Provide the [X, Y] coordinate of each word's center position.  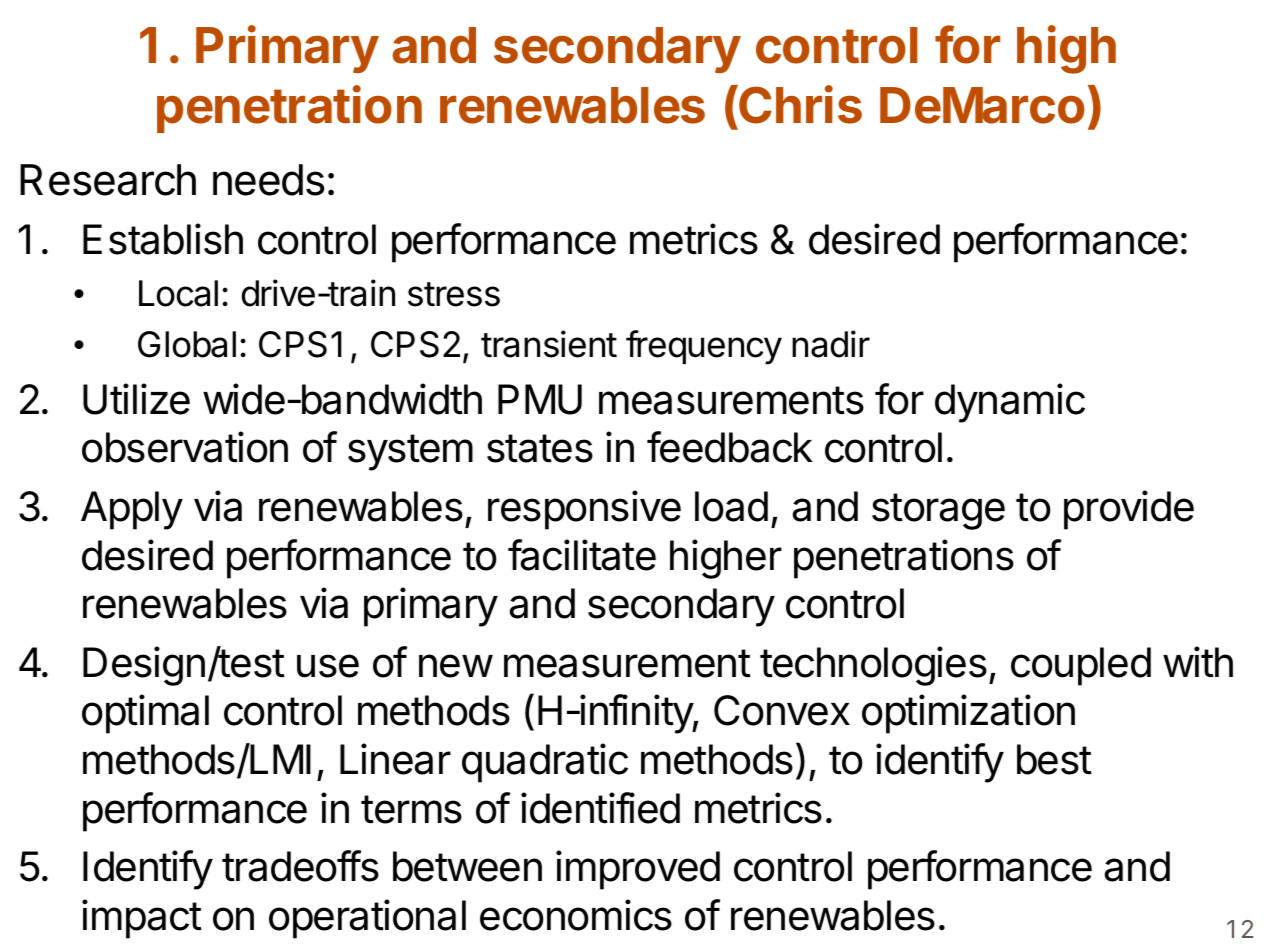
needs [269, 180]
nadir [831, 344]
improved [638, 870]
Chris [799, 104]
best [1054, 759]
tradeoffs [300, 866]
